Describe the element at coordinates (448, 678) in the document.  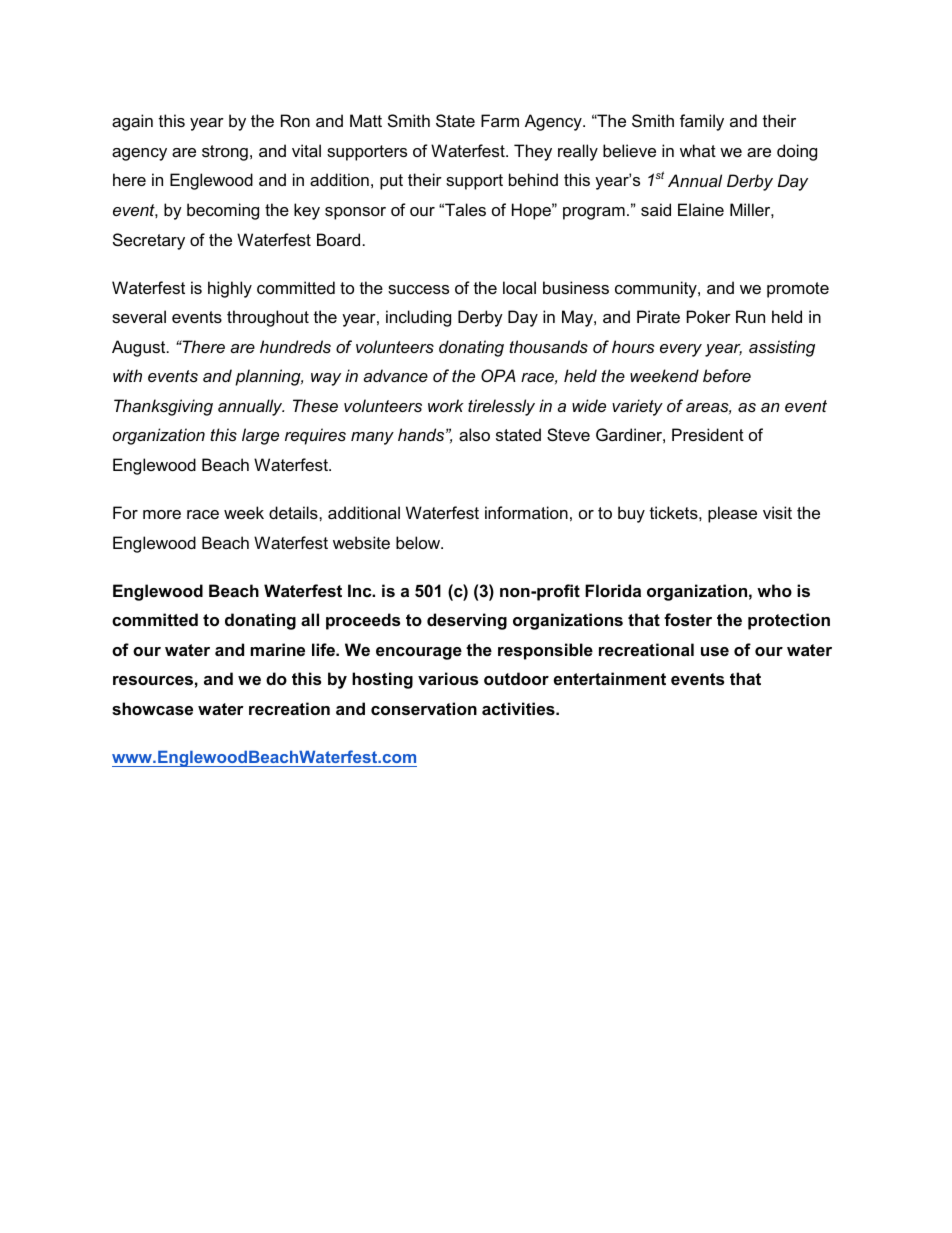
I see `various` at that location.
